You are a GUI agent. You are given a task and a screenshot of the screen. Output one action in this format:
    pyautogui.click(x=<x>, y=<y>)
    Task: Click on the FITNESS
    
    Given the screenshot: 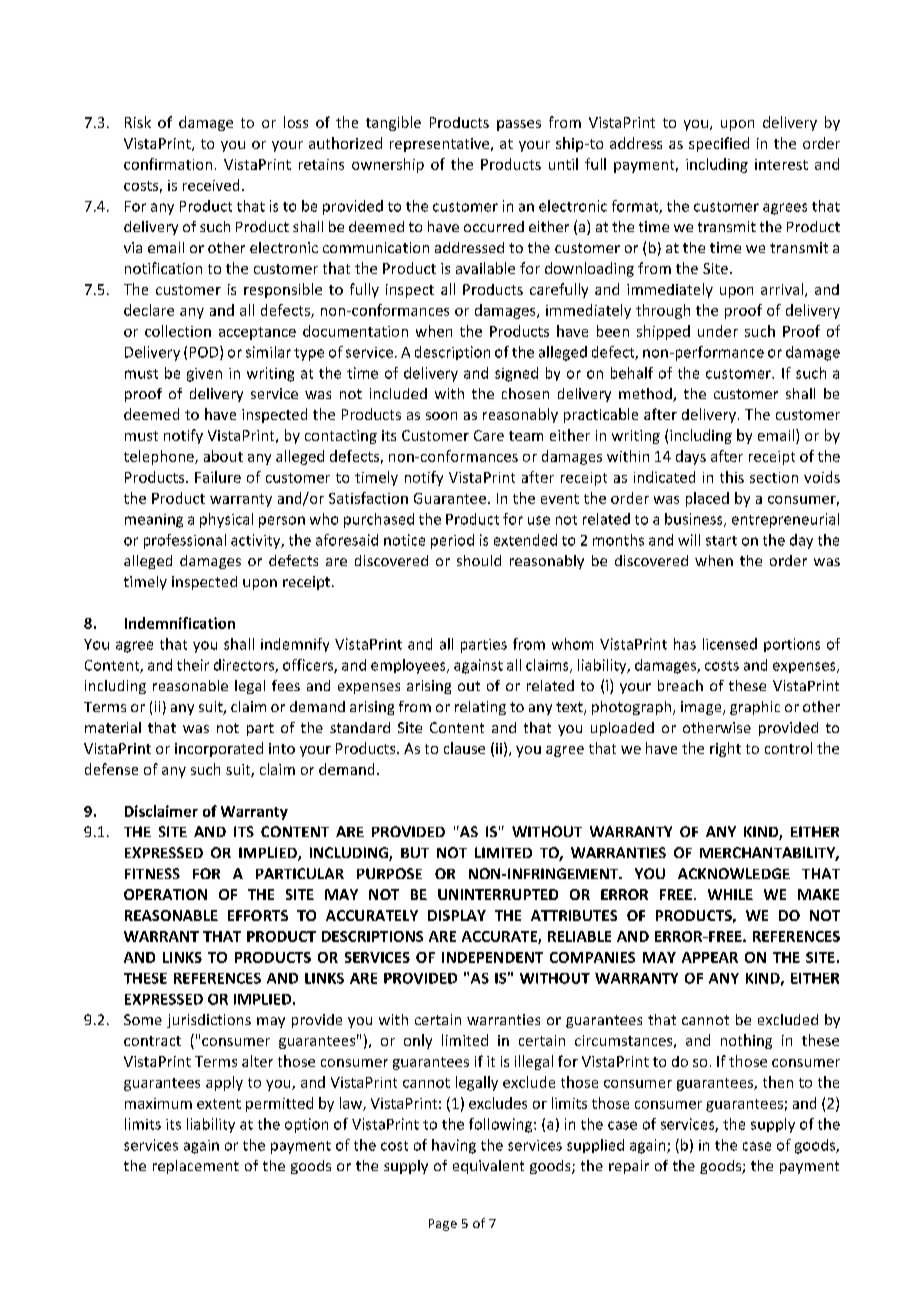 What is the action you would take?
    pyautogui.click(x=152, y=873)
